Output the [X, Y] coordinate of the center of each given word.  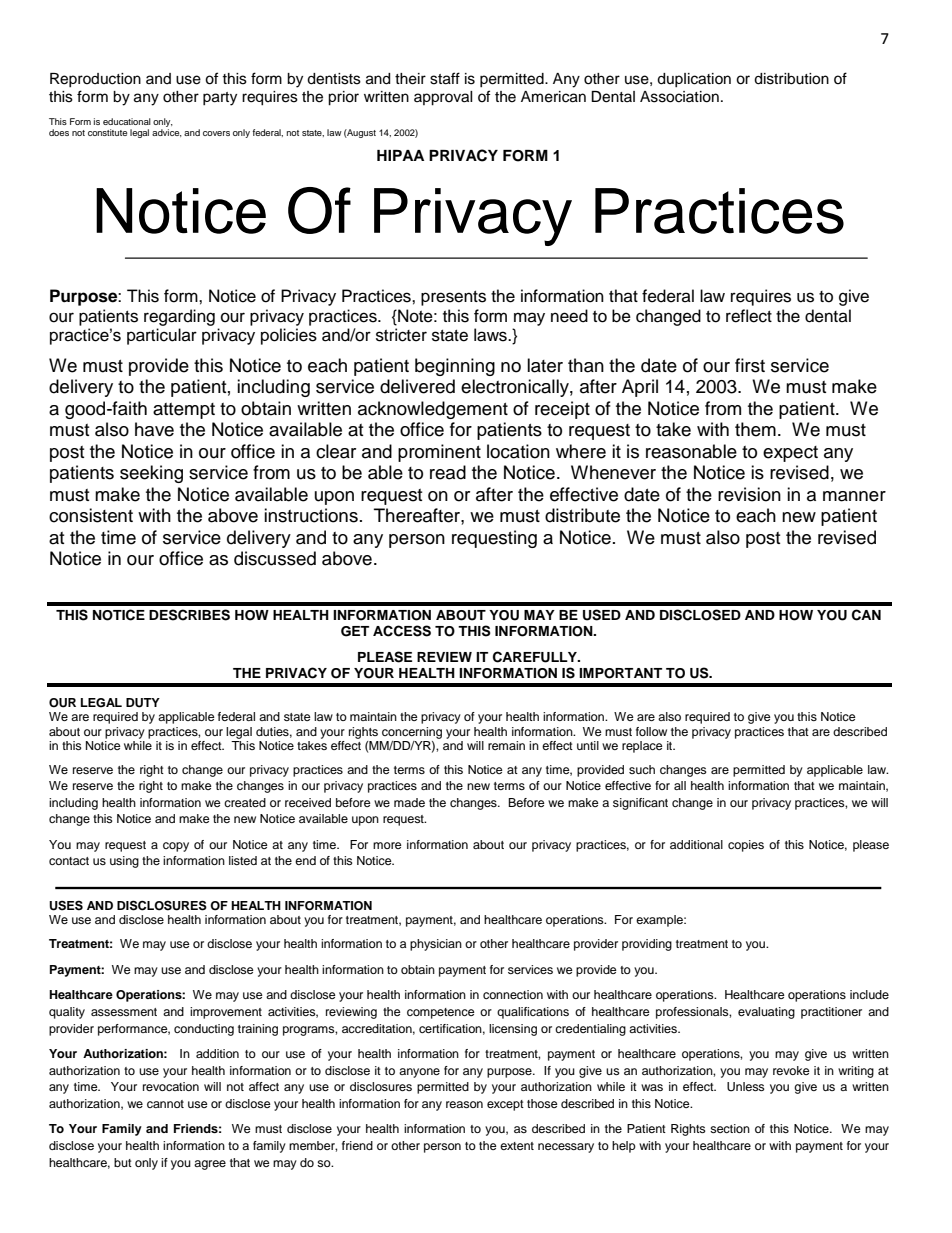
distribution [791, 79]
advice [167, 131]
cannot [165, 1104]
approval [443, 98]
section [730, 1128]
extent [517, 1146]
